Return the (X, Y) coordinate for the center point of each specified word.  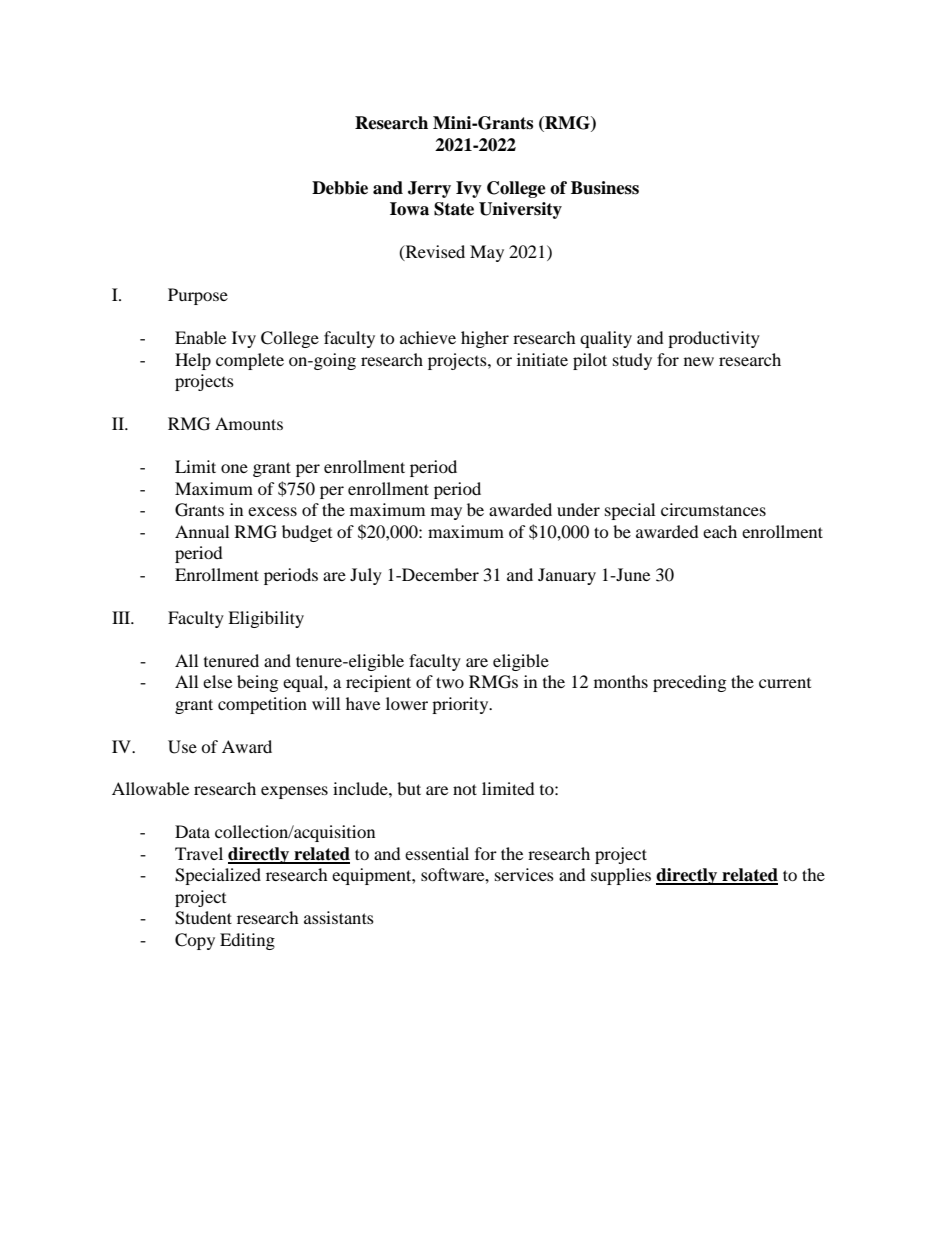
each (720, 531)
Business (605, 188)
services (524, 874)
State (454, 209)
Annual (202, 531)
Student (203, 918)
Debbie (340, 188)
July (366, 576)
